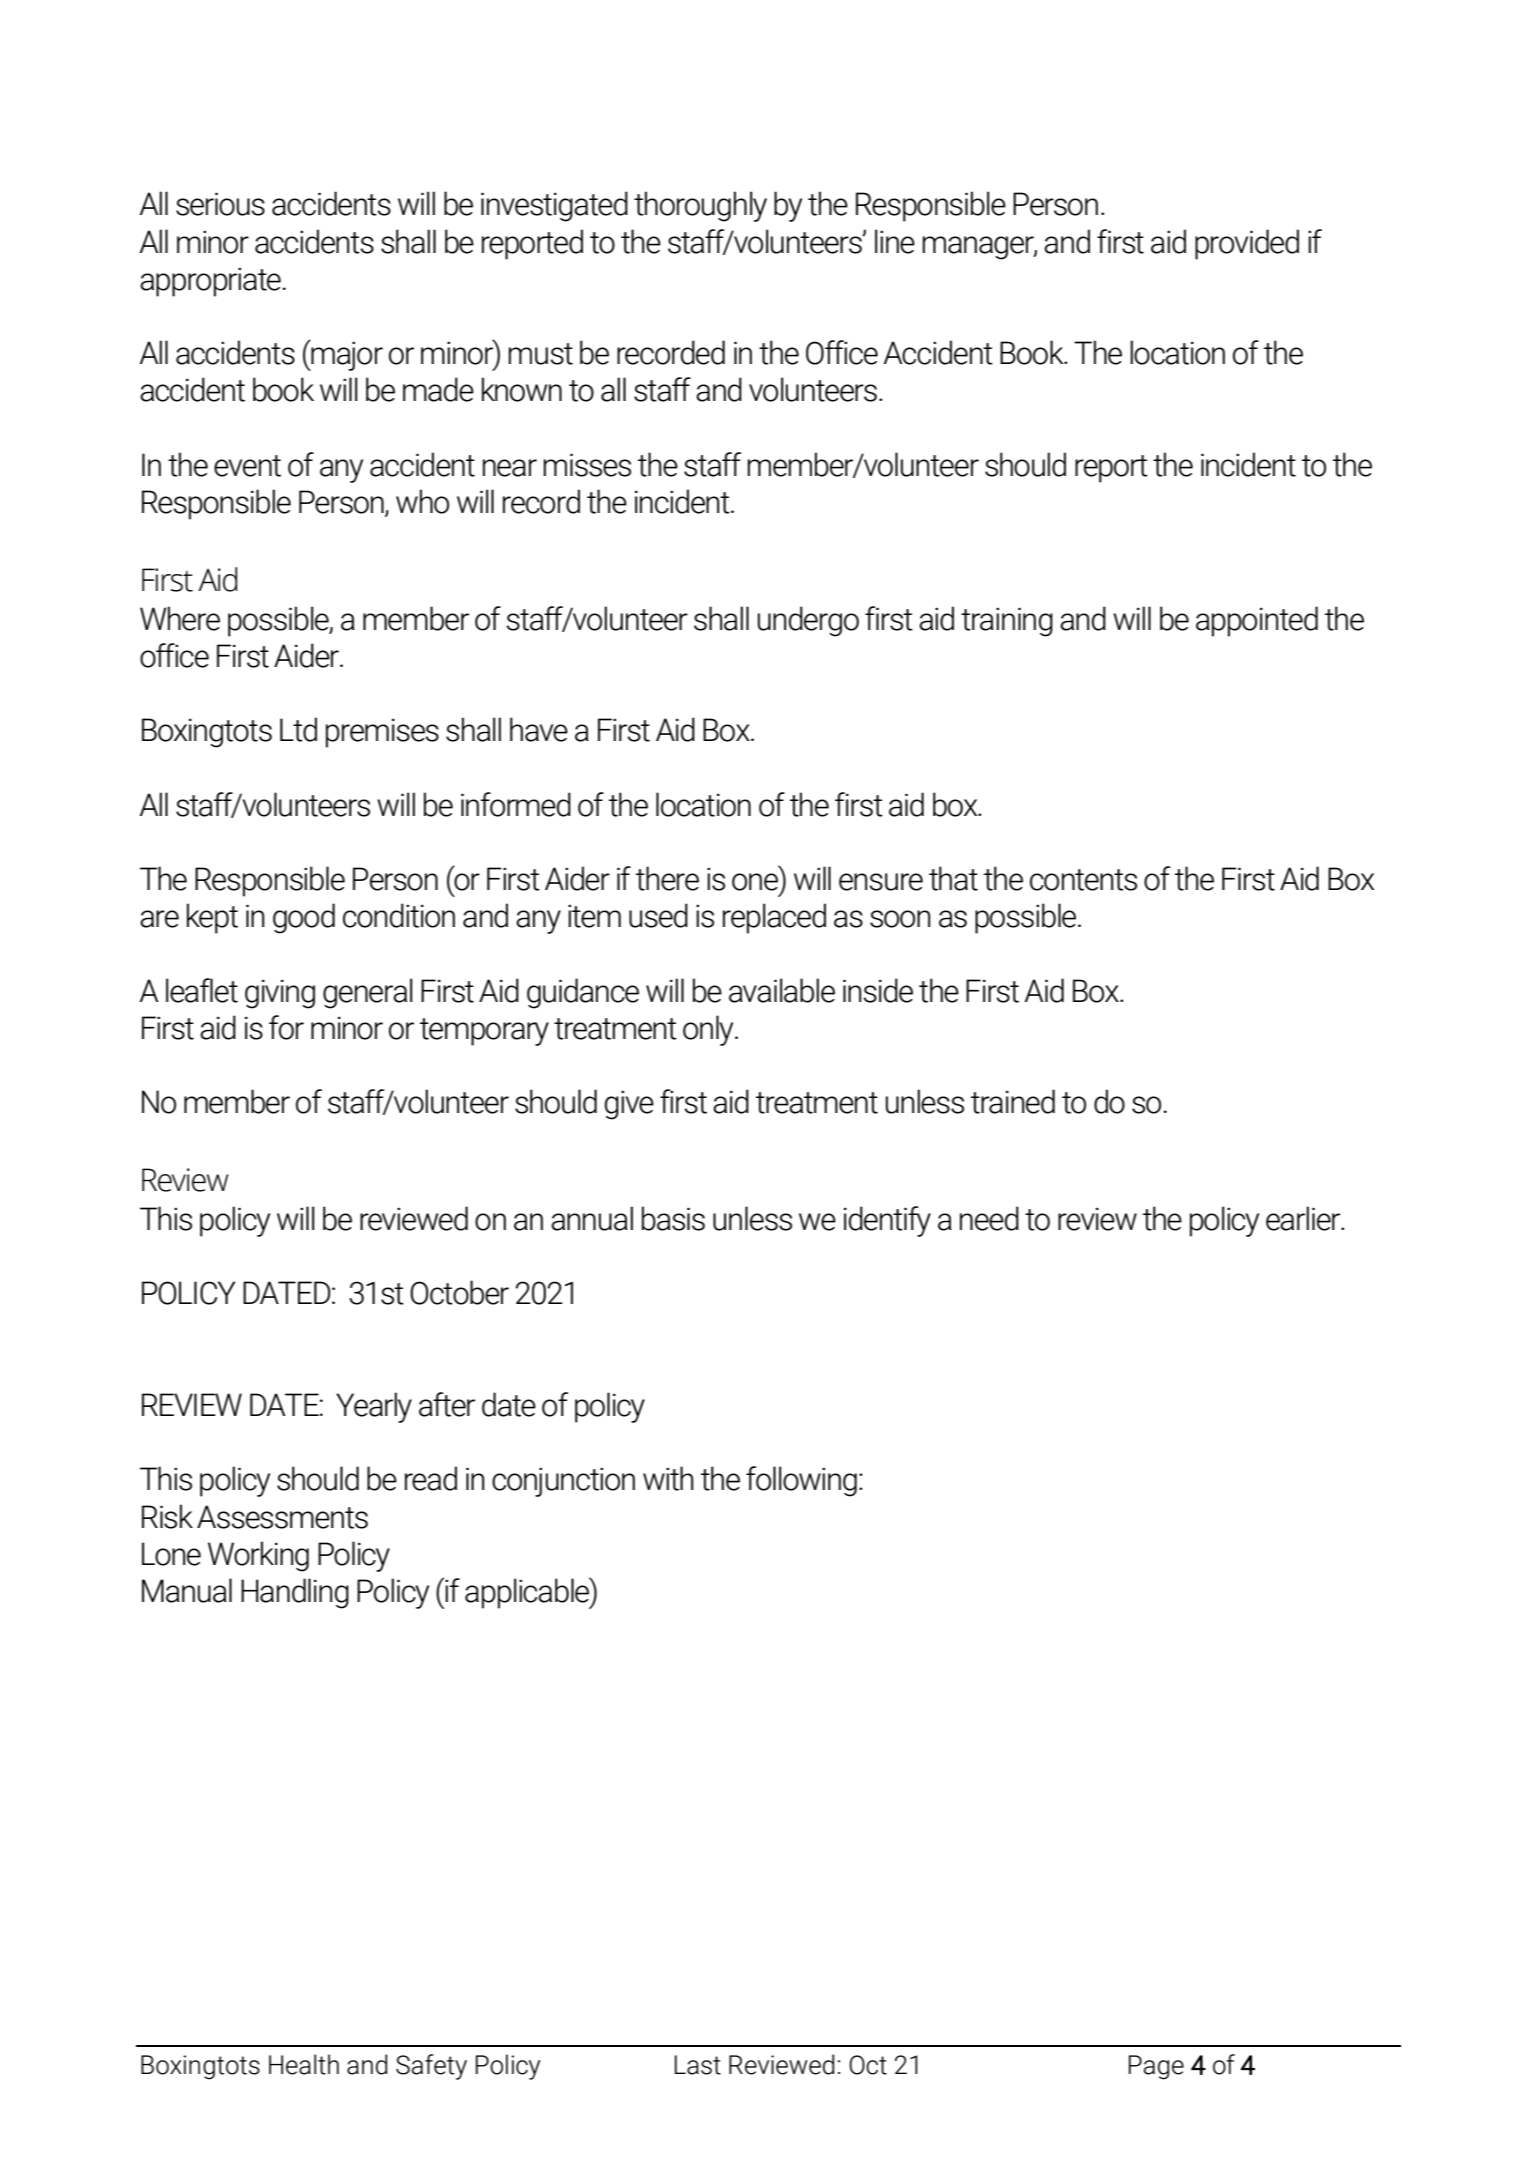 Image resolution: width=1536 pixels, height=2172 pixels. What do you see at coordinates (698, 2065) in the page?
I see `Last` at bounding box center [698, 2065].
